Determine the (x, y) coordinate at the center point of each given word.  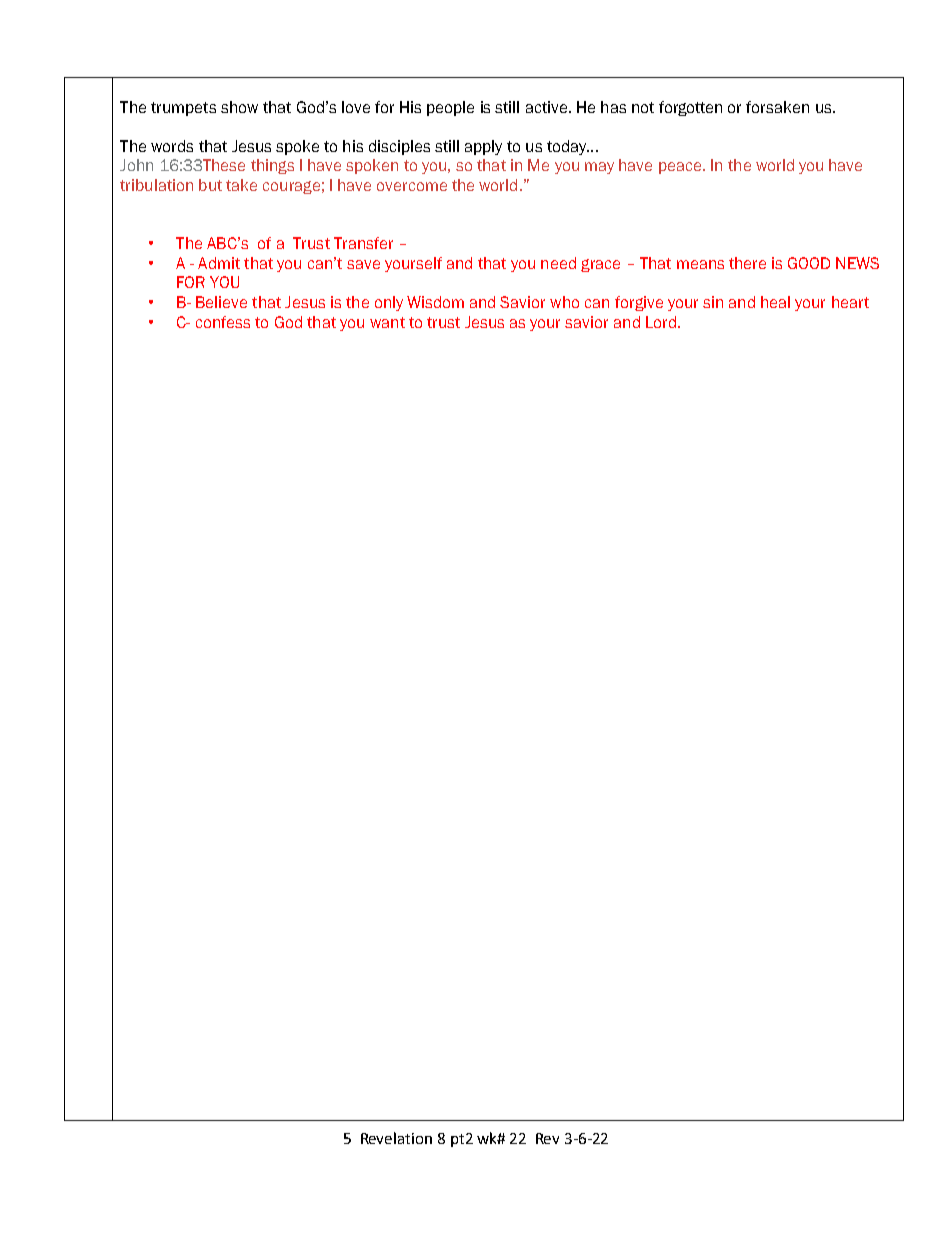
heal (775, 302)
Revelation (396, 1138)
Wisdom (435, 302)
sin (713, 302)
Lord (662, 322)
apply (483, 147)
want (387, 322)
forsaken (777, 107)
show (239, 107)
